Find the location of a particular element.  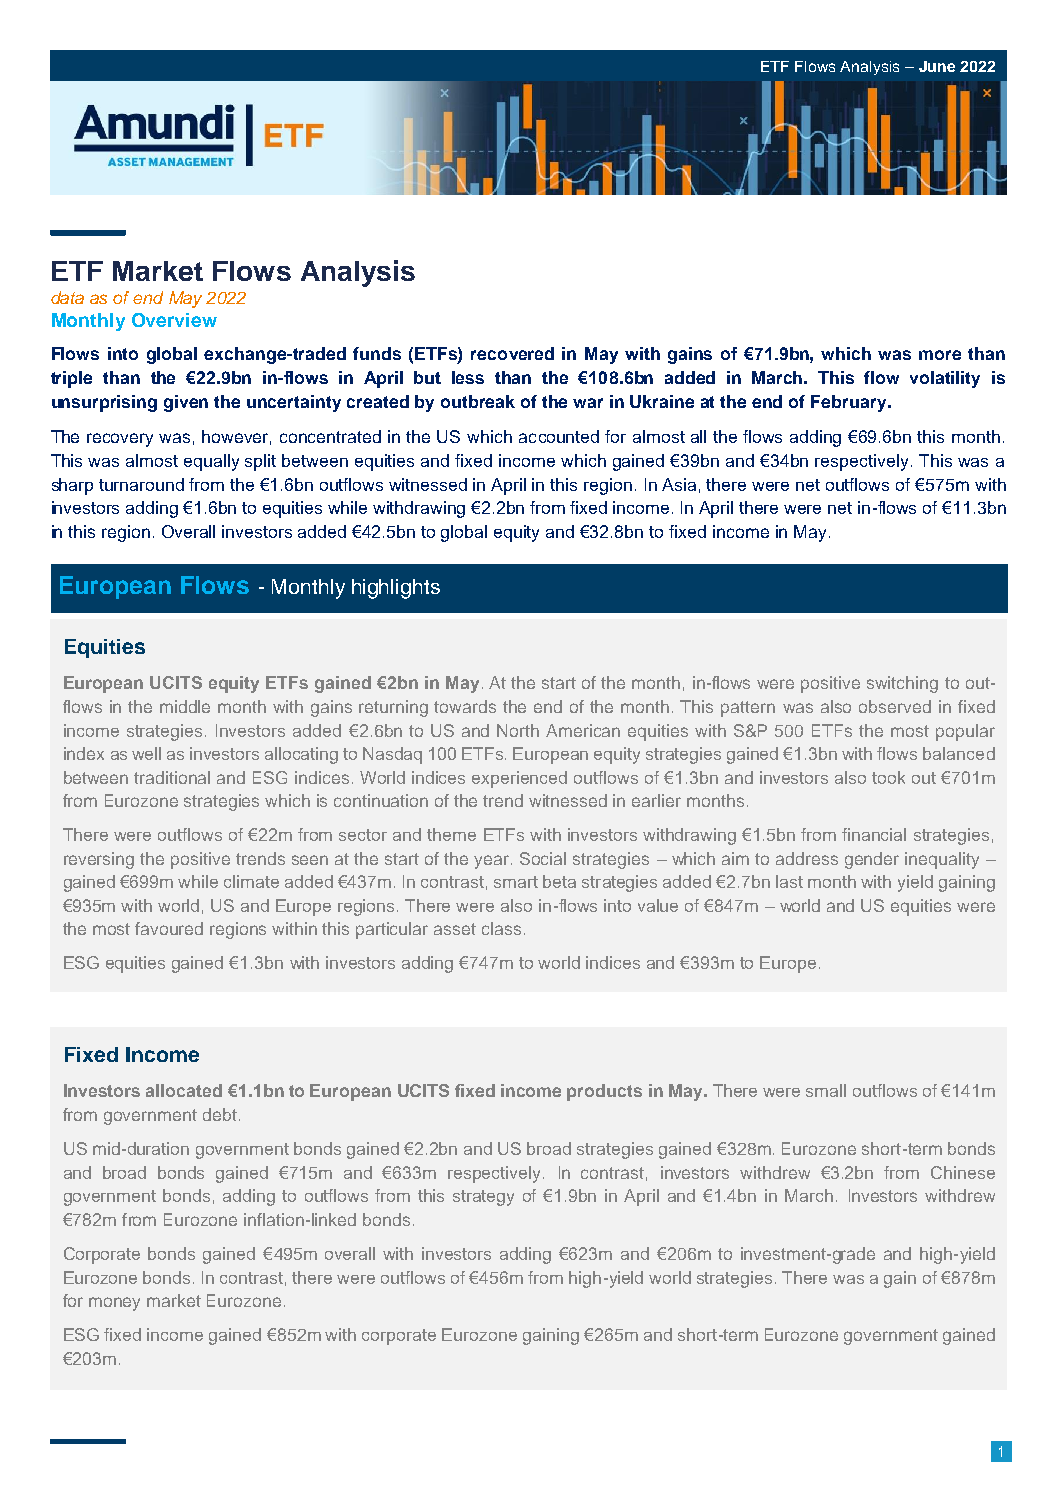

products is located at coordinates (604, 1092).
